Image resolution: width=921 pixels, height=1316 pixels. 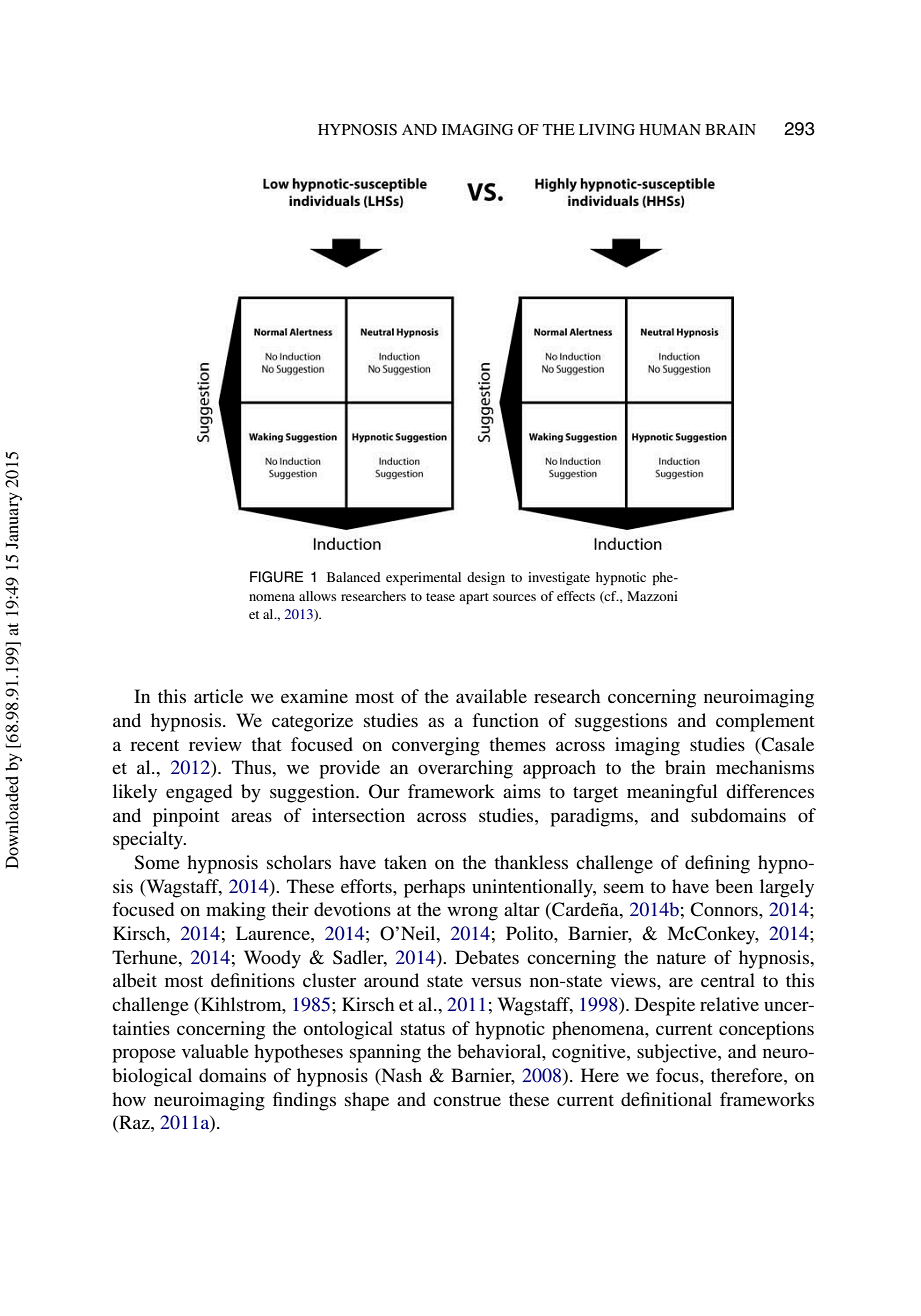 What do you see at coordinates (607, 129) in the document?
I see `LIVING` at bounding box center [607, 129].
